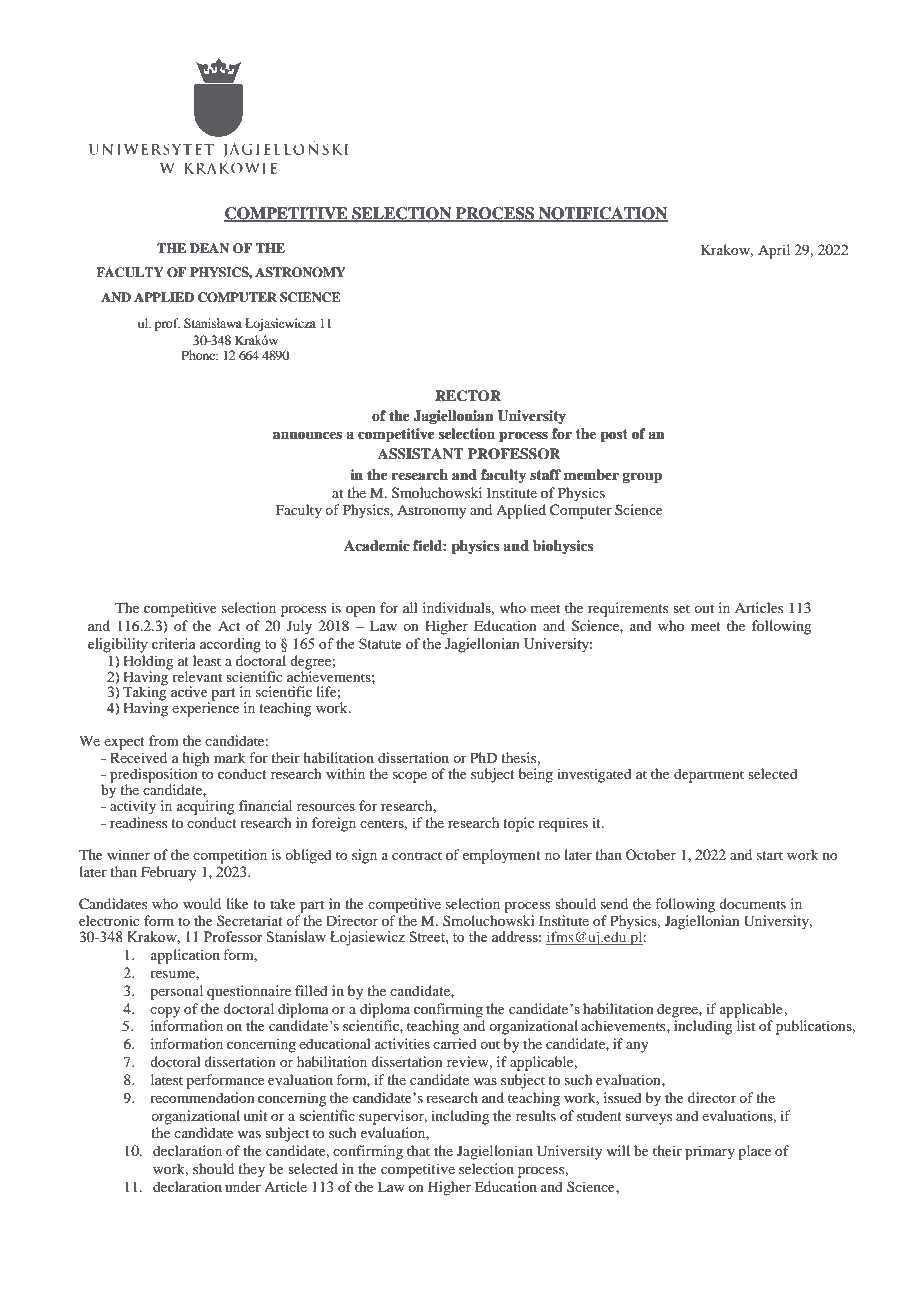 The image size is (924, 1307). I want to click on set, so click(681, 608).
